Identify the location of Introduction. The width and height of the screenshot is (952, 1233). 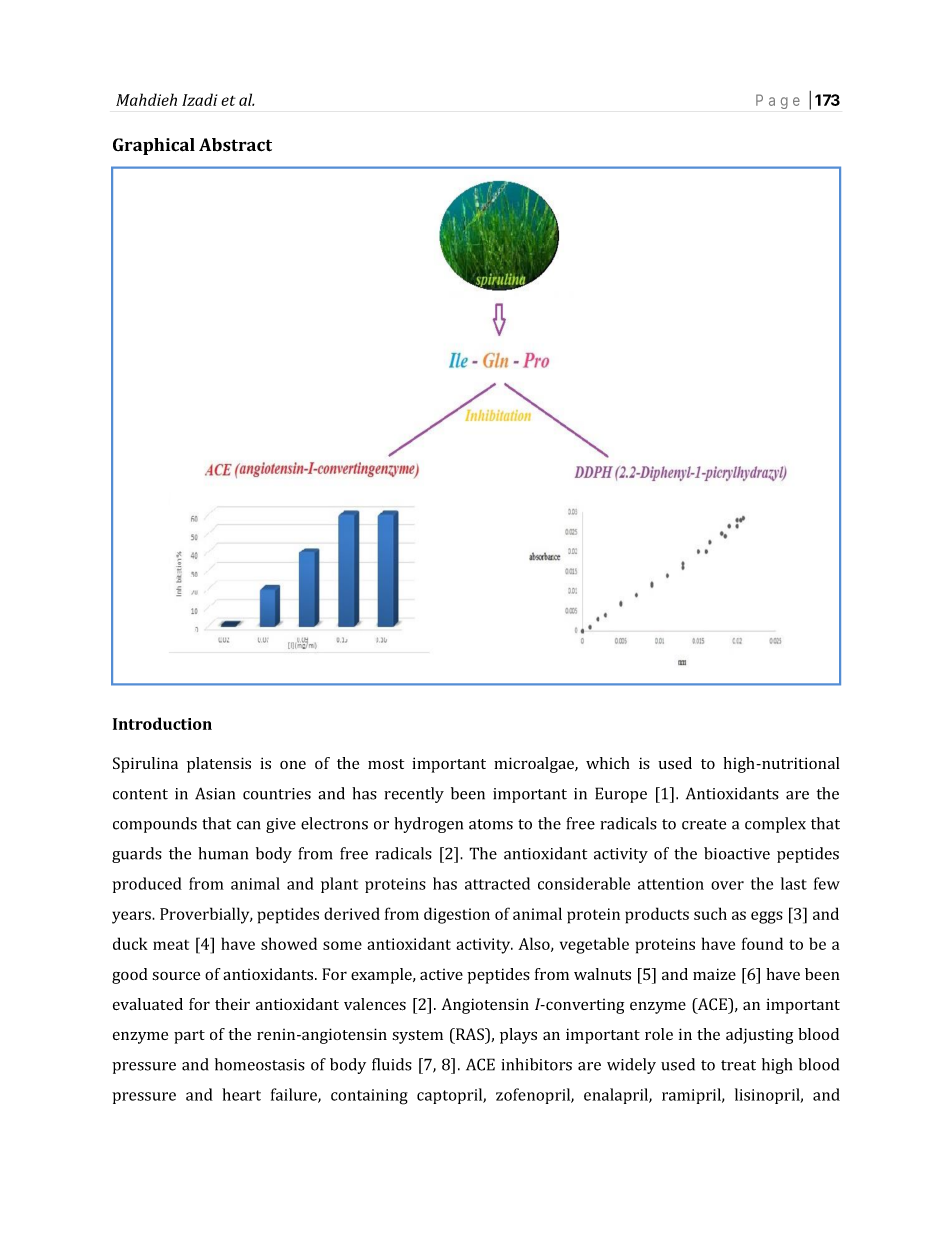
(162, 723).
